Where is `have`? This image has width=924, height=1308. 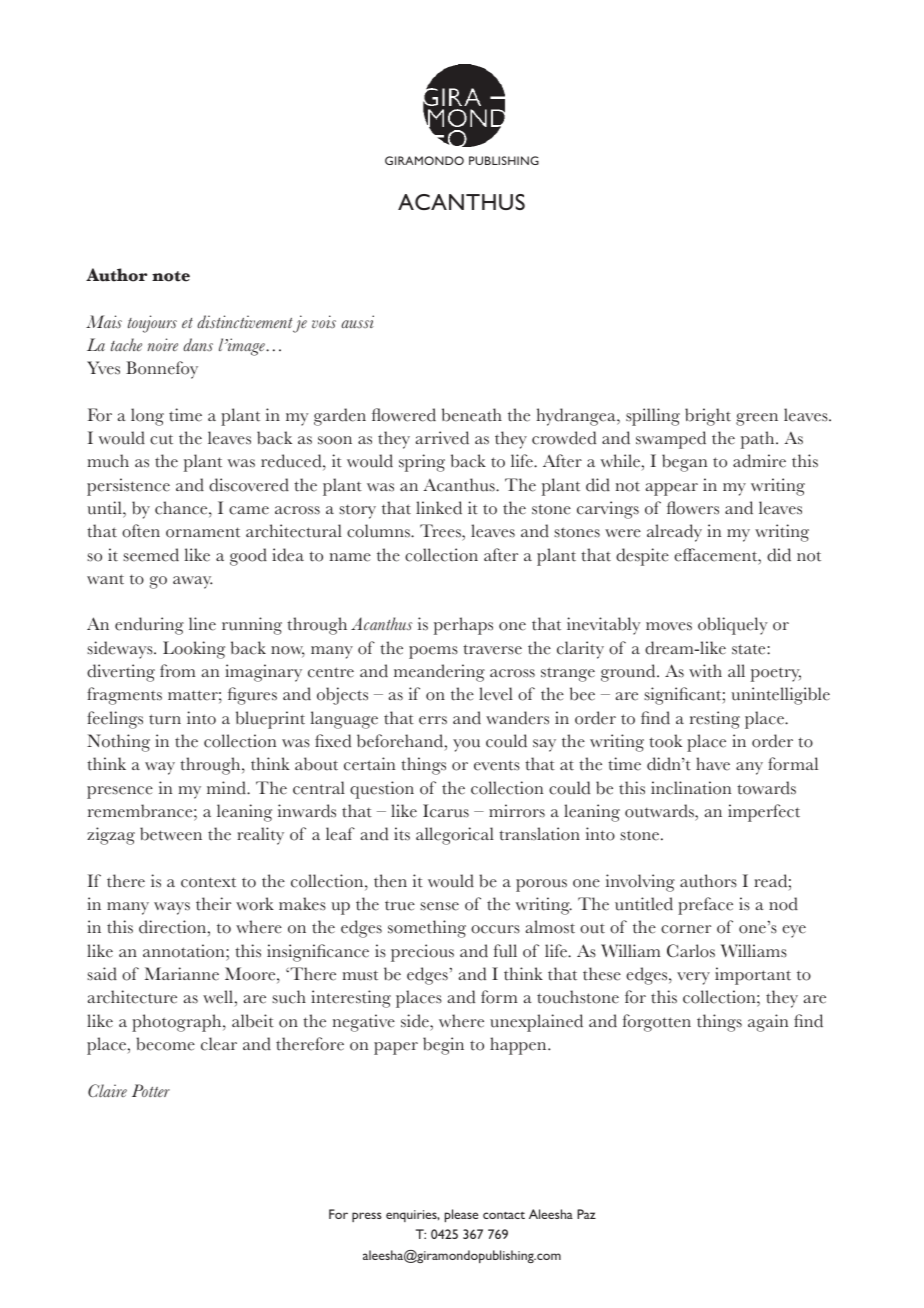
have is located at coordinates (713, 764).
